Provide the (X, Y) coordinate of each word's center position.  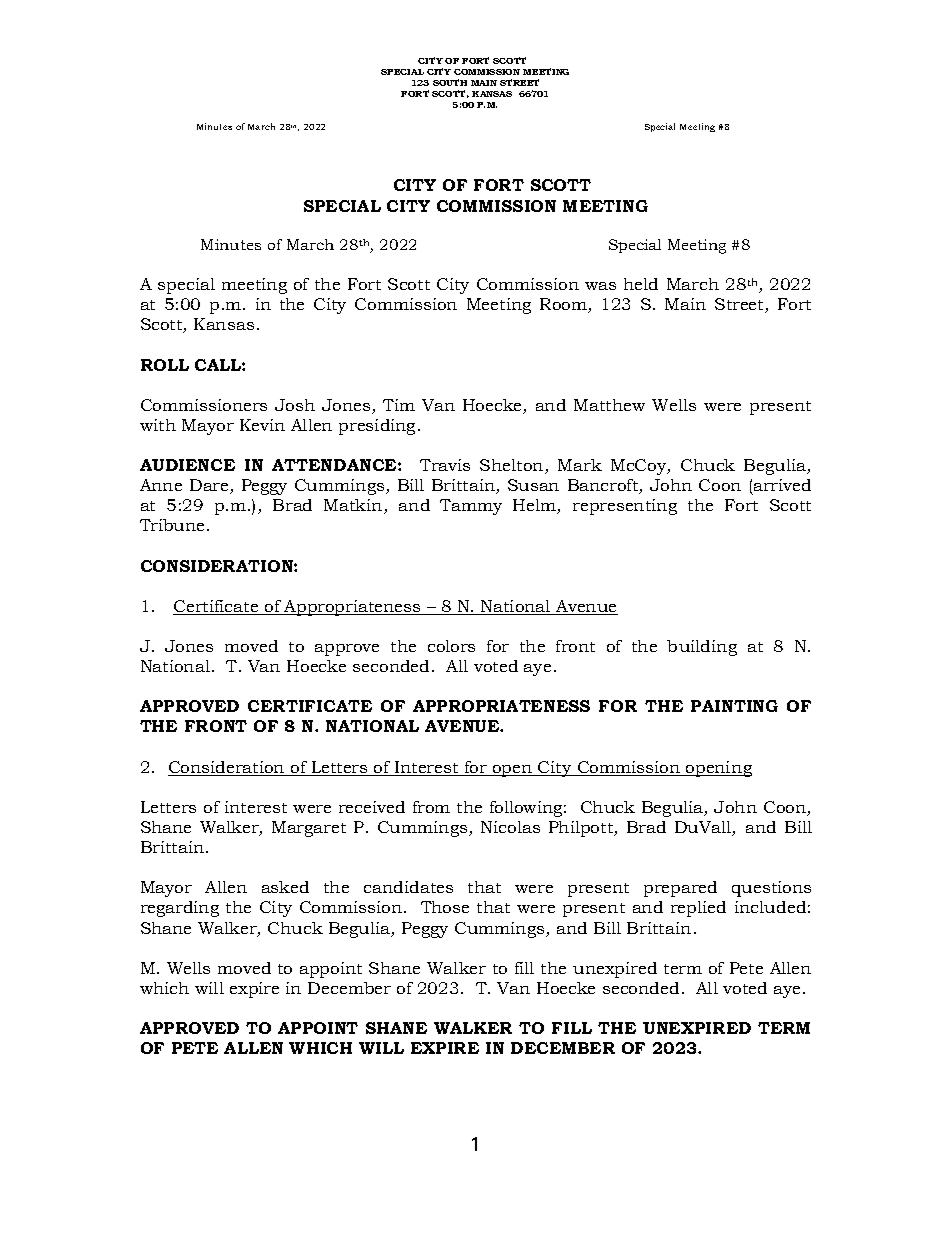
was (600, 286)
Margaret (309, 829)
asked (285, 887)
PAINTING (734, 706)
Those (445, 907)
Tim (399, 405)
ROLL (165, 365)
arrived (782, 485)
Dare (210, 486)
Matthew (609, 405)
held (641, 284)
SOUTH (450, 82)
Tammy (471, 507)
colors (451, 646)
